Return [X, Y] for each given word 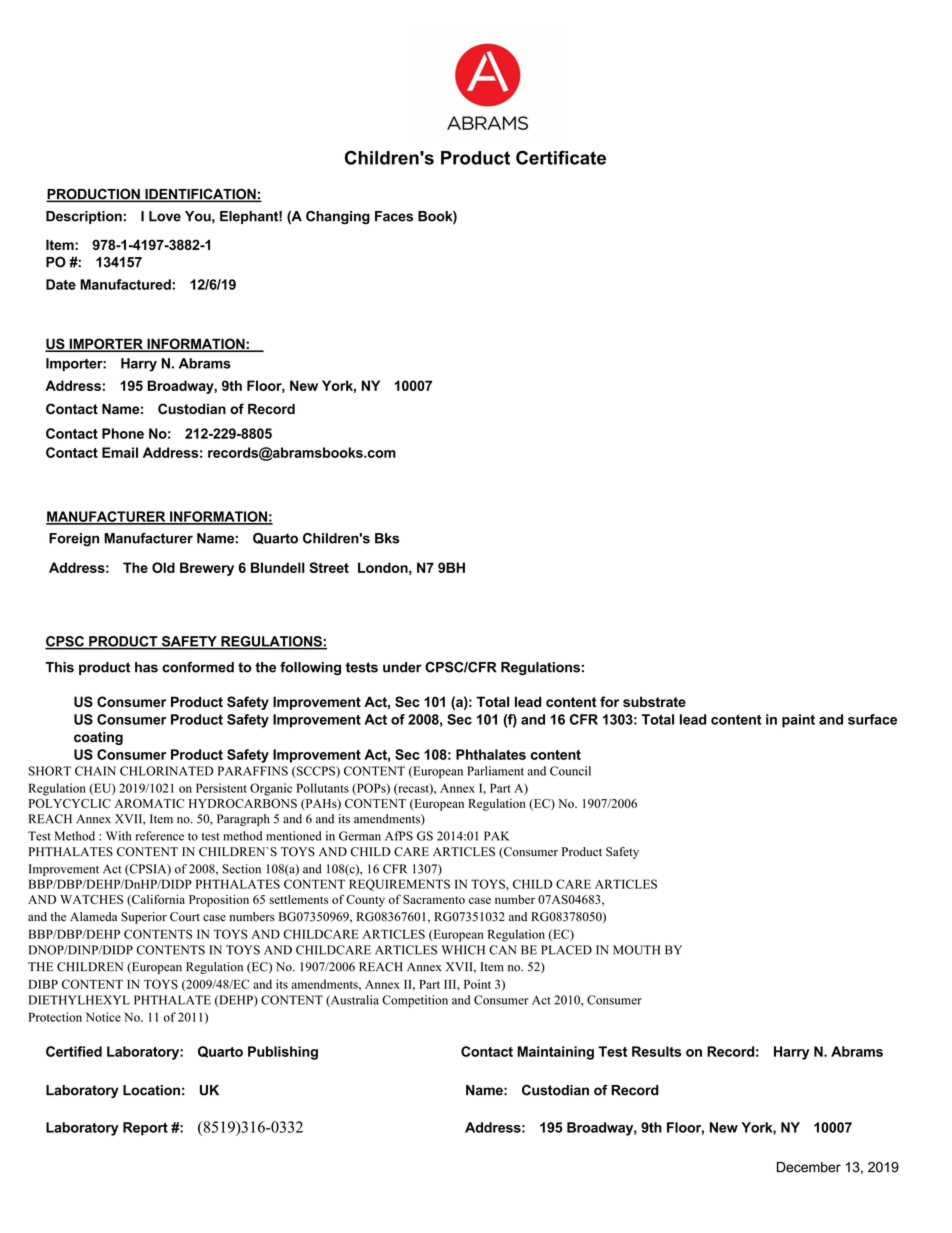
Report [145, 1129]
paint [798, 721]
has [146, 667]
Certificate [561, 157]
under [402, 667]
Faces [394, 216]
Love [165, 216]
